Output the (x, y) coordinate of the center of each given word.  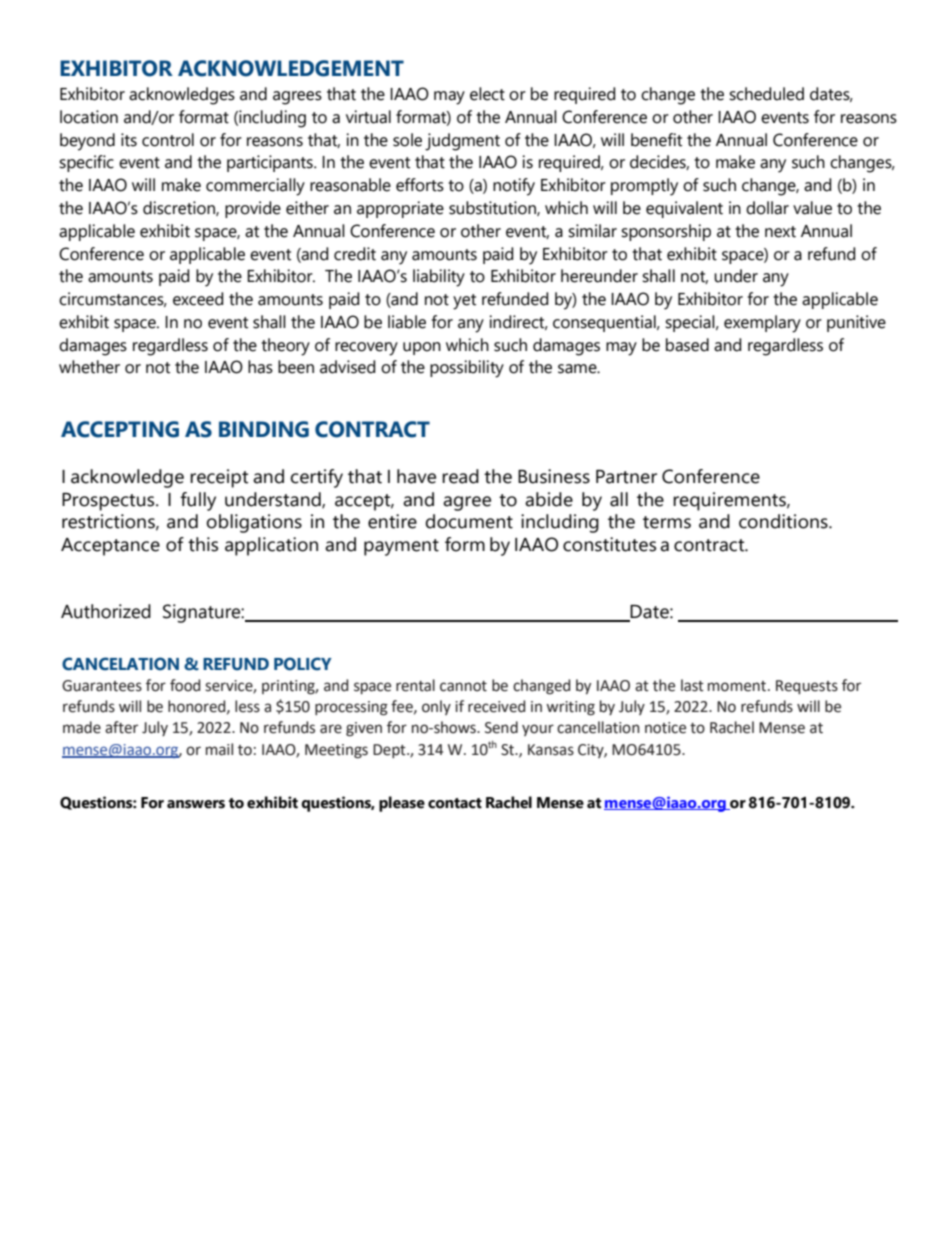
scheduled (766, 94)
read (460, 476)
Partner (626, 477)
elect (487, 94)
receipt (219, 478)
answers (196, 804)
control (168, 140)
